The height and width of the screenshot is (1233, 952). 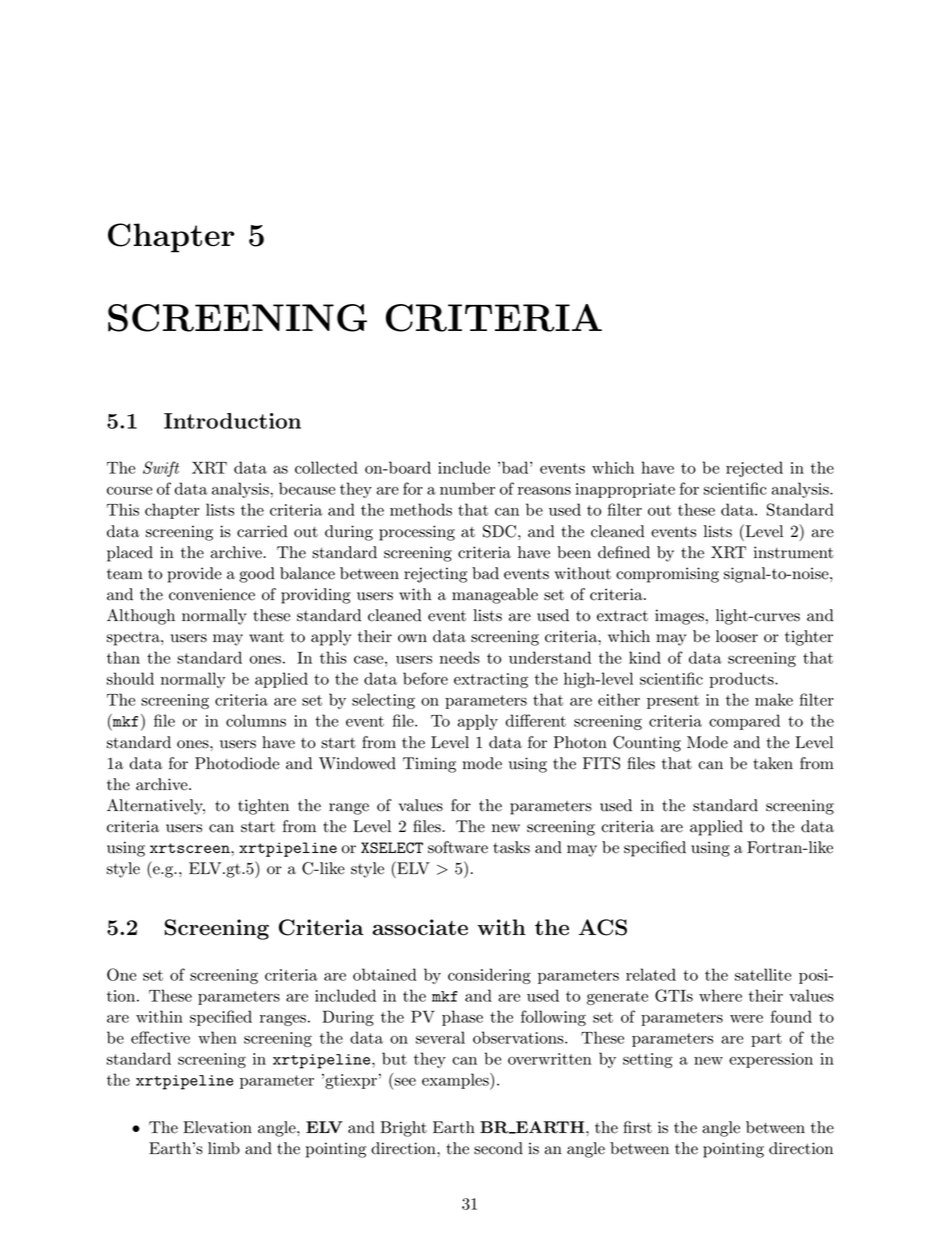 I want to click on Swift, so click(x=161, y=469).
